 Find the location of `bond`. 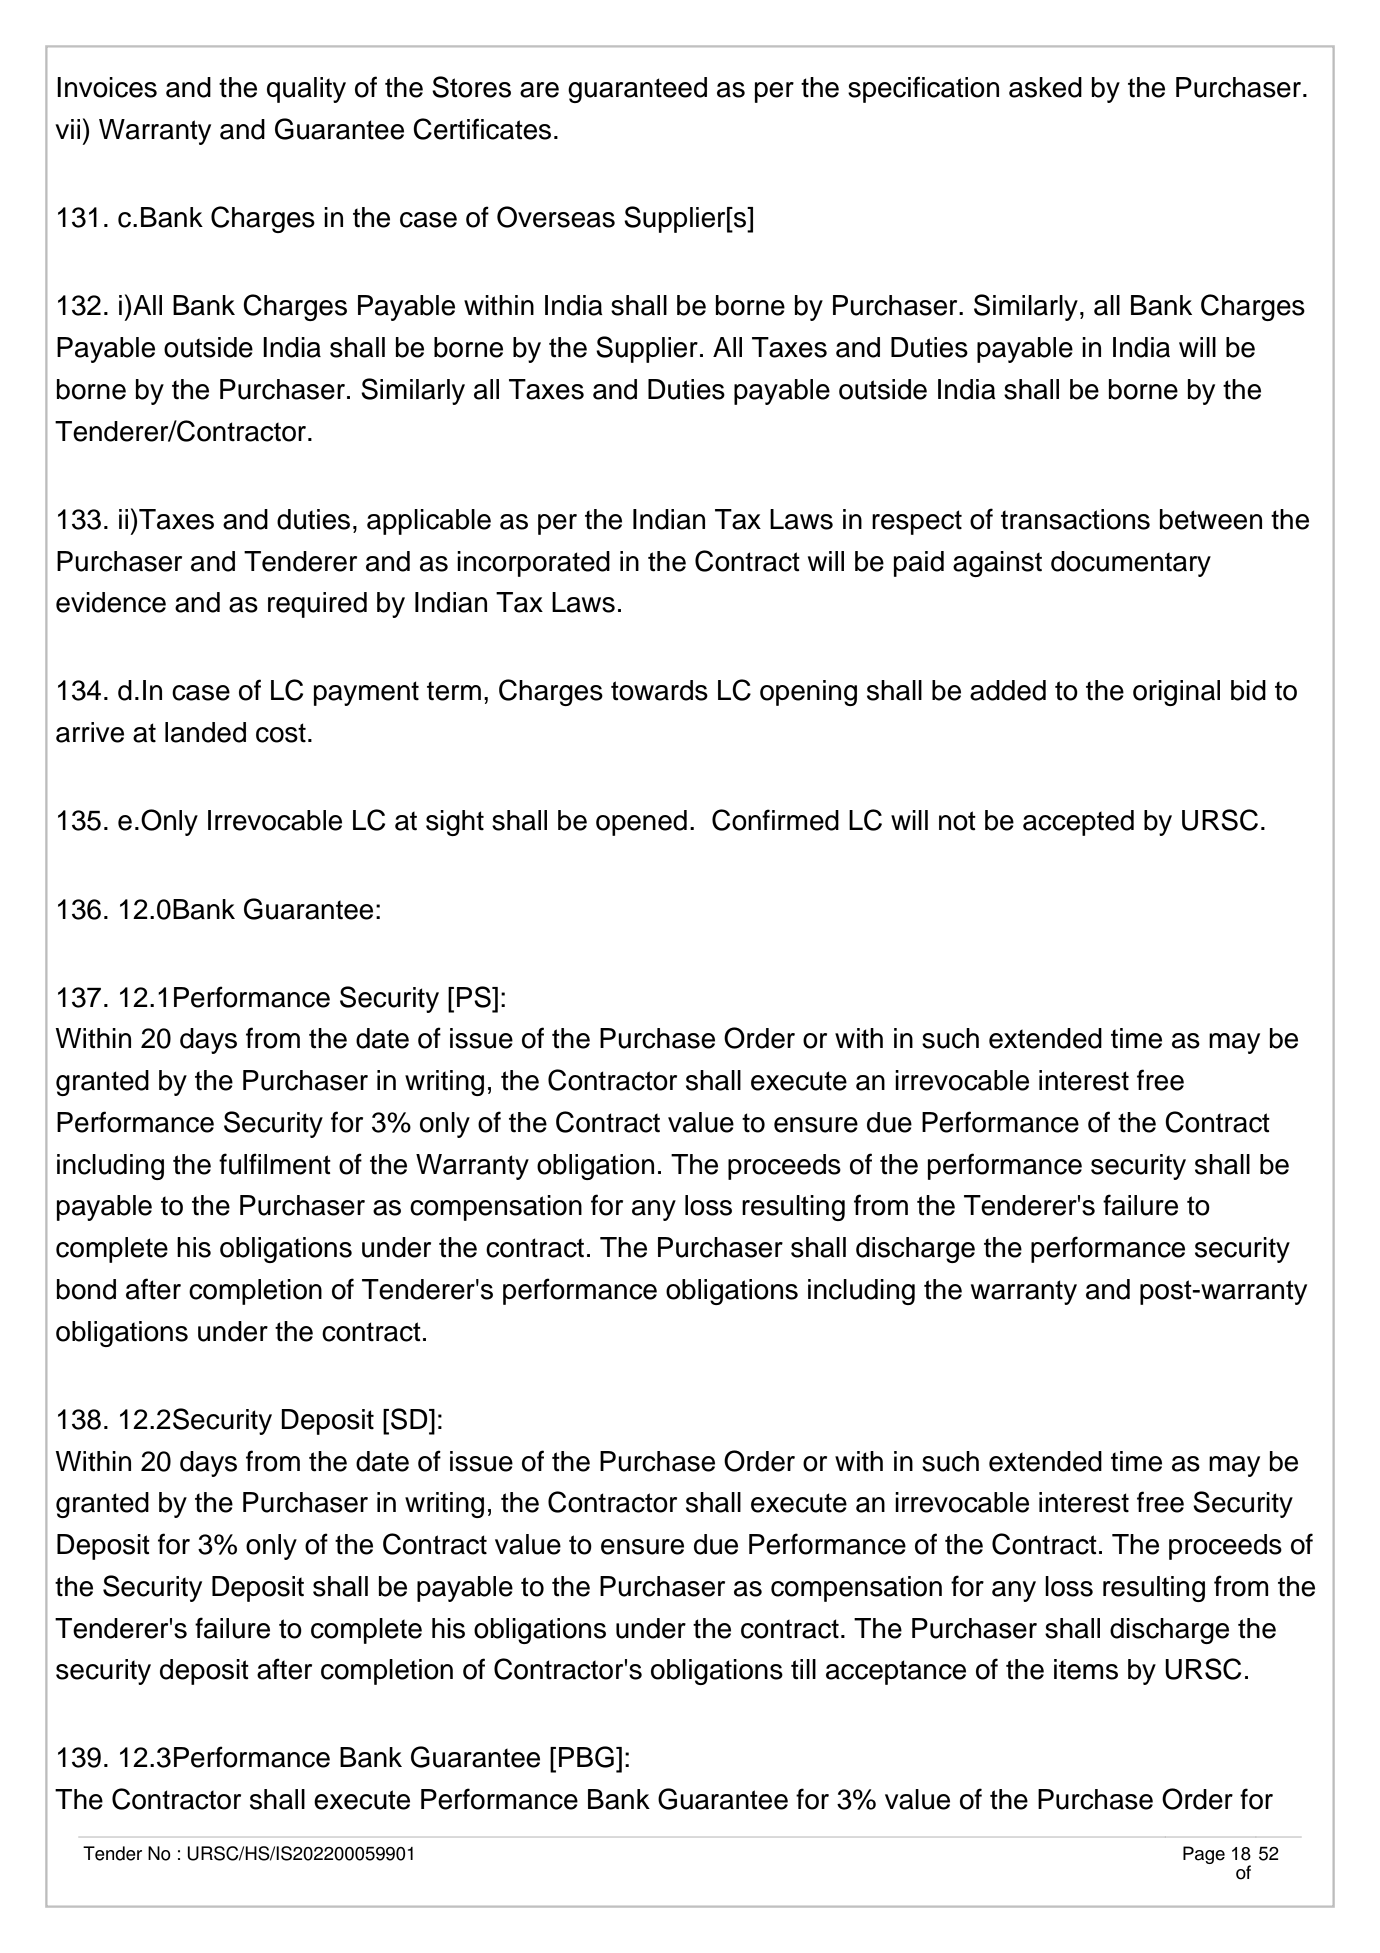

bond is located at coordinates (86, 1289).
